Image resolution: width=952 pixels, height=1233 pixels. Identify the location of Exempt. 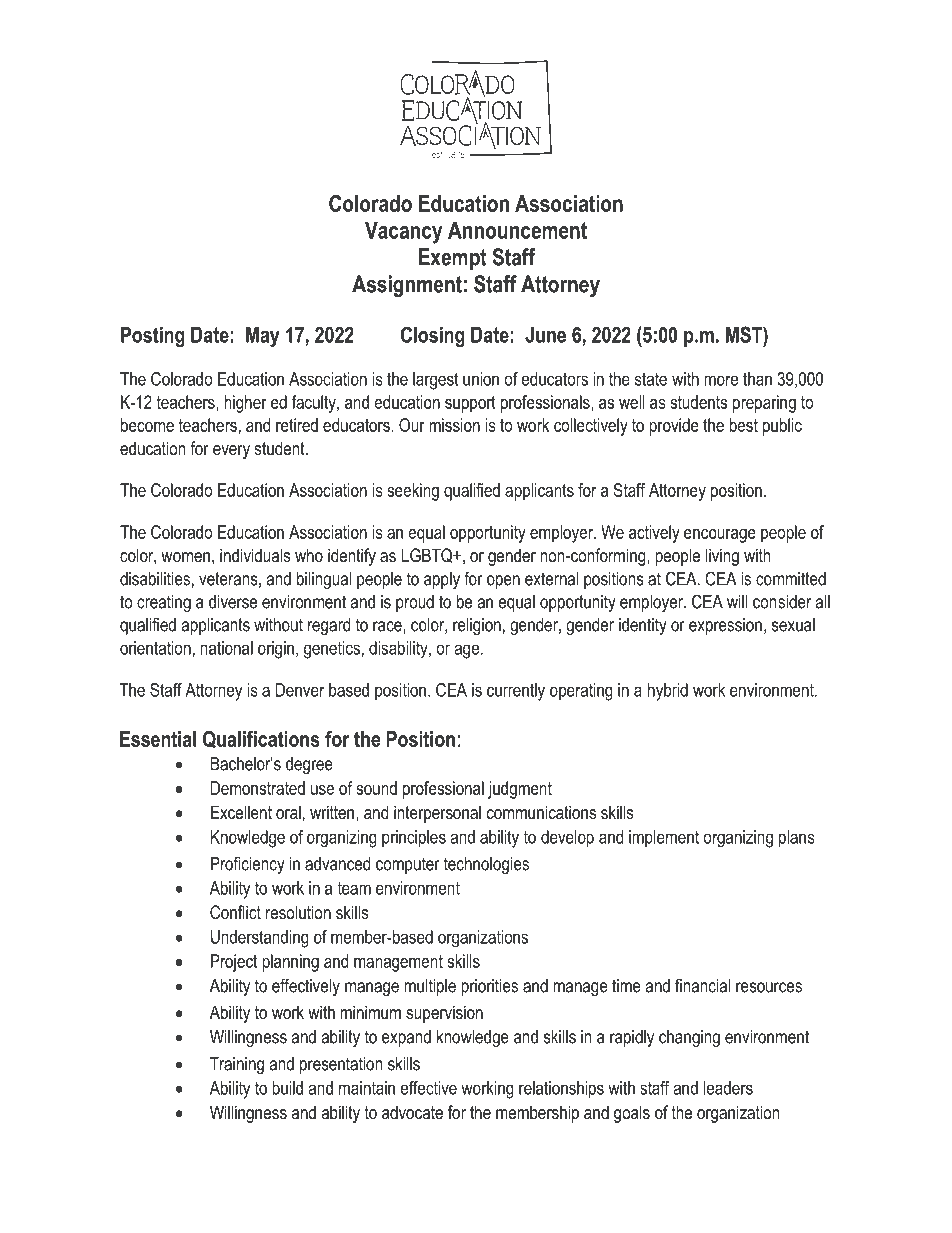
(453, 259).
